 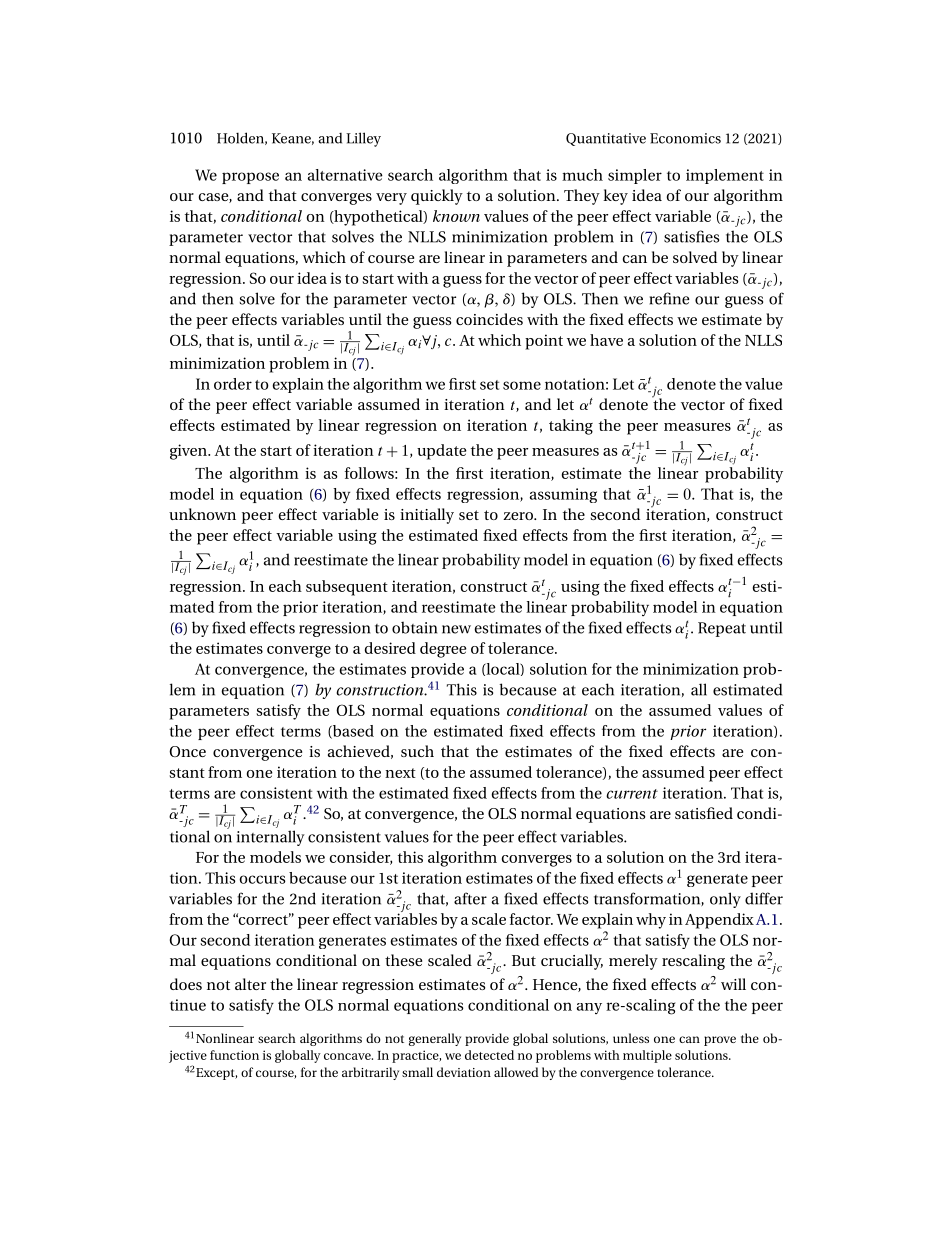 I want to click on order, so click(x=233, y=384).
